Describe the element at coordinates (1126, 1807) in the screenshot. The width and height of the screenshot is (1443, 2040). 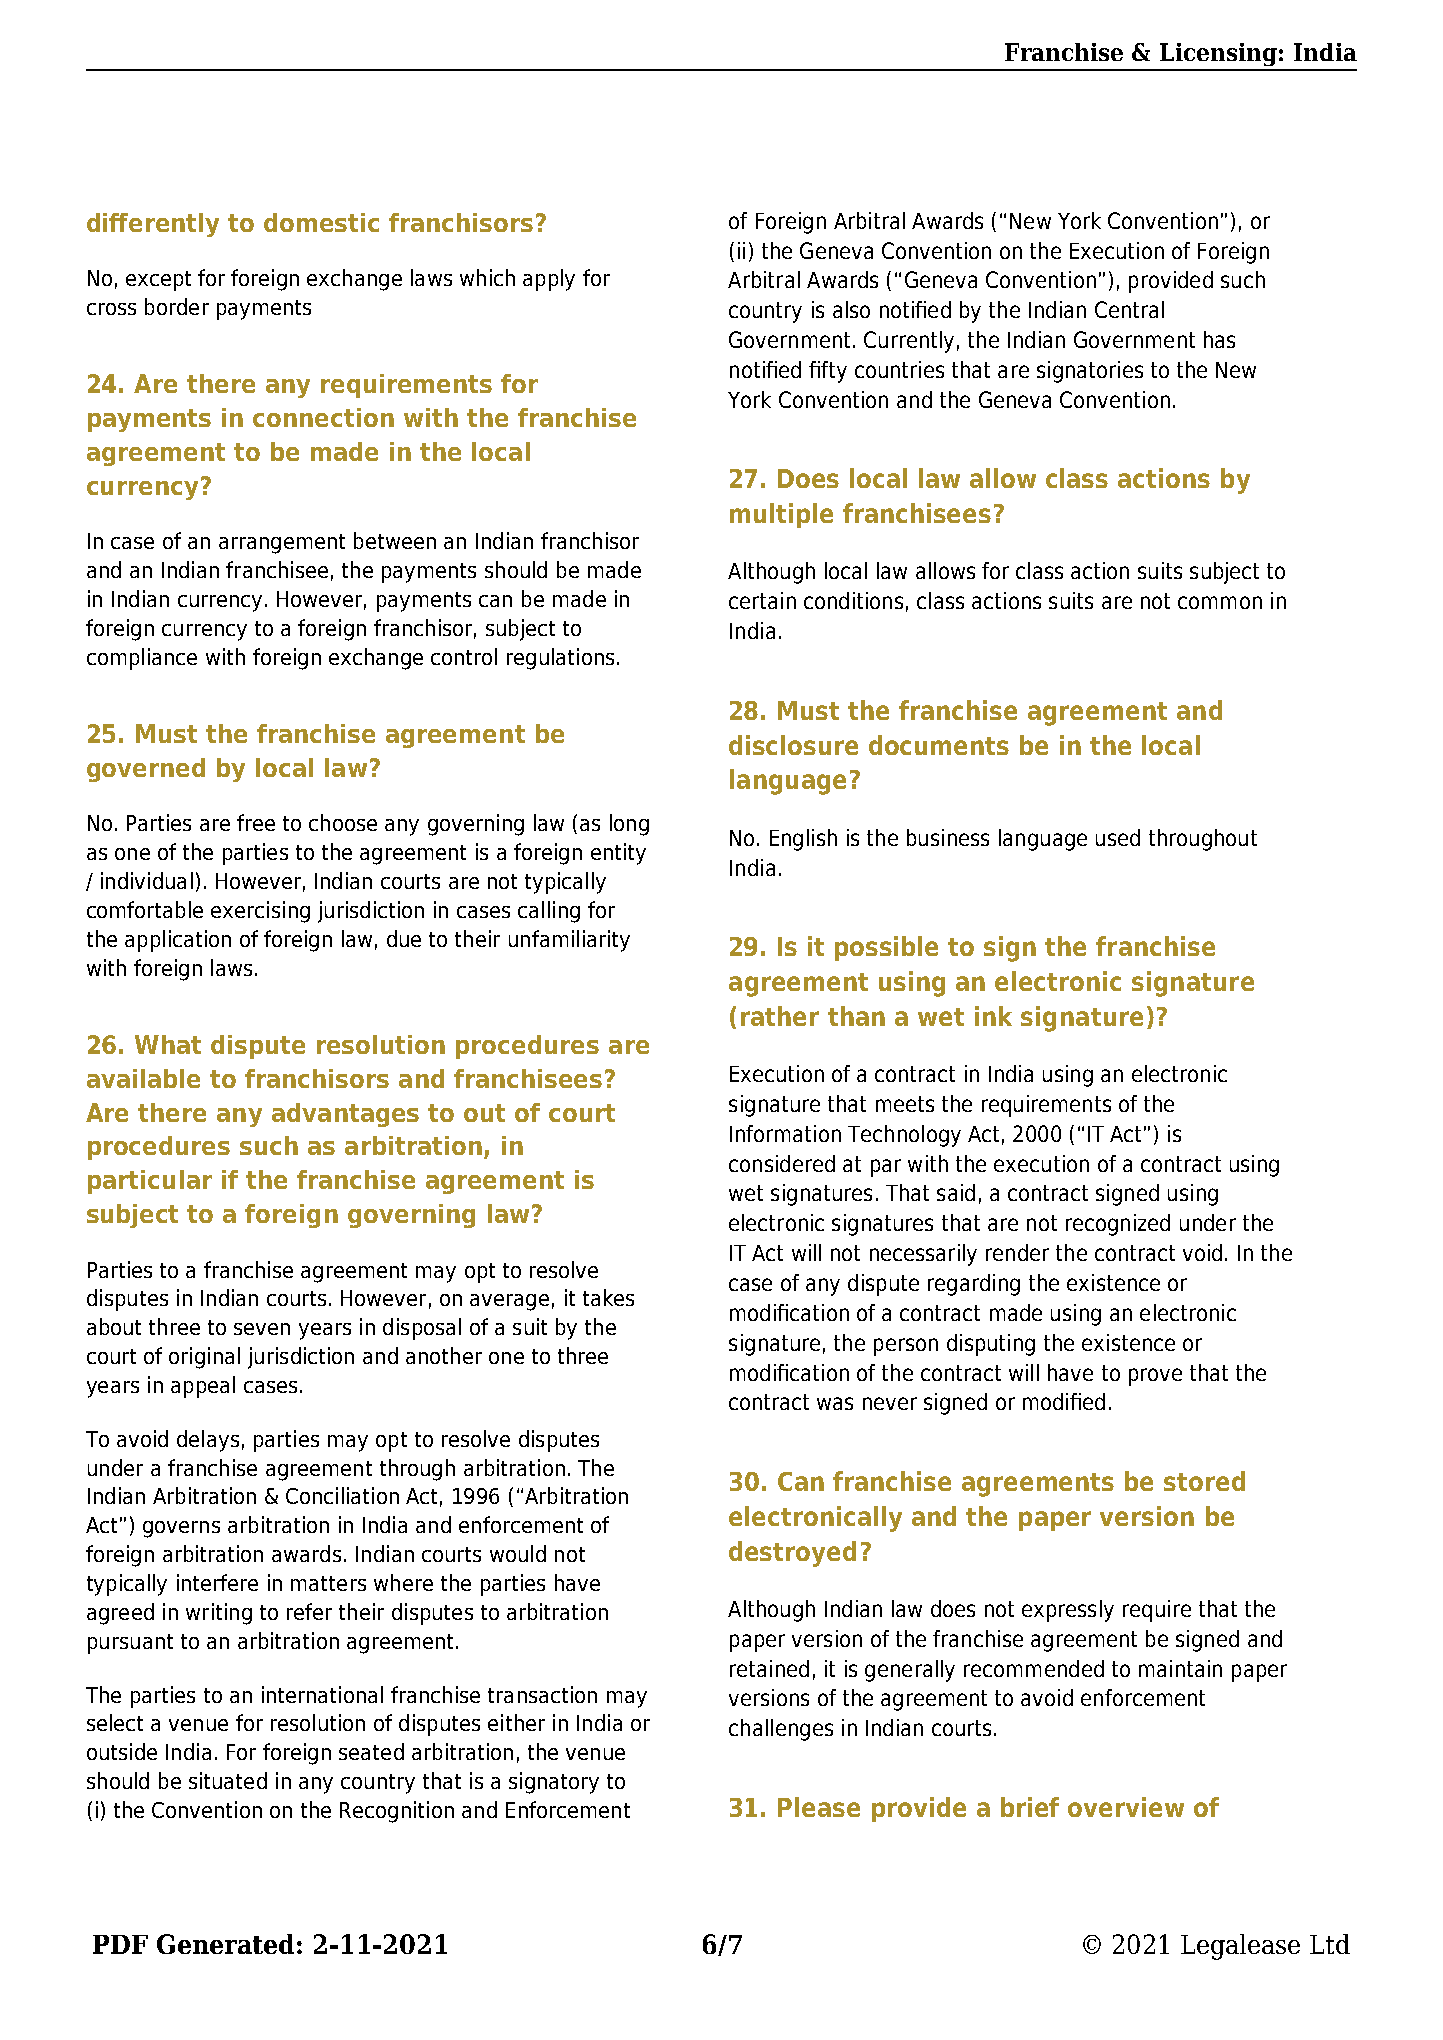
I see `overview` at that location.
